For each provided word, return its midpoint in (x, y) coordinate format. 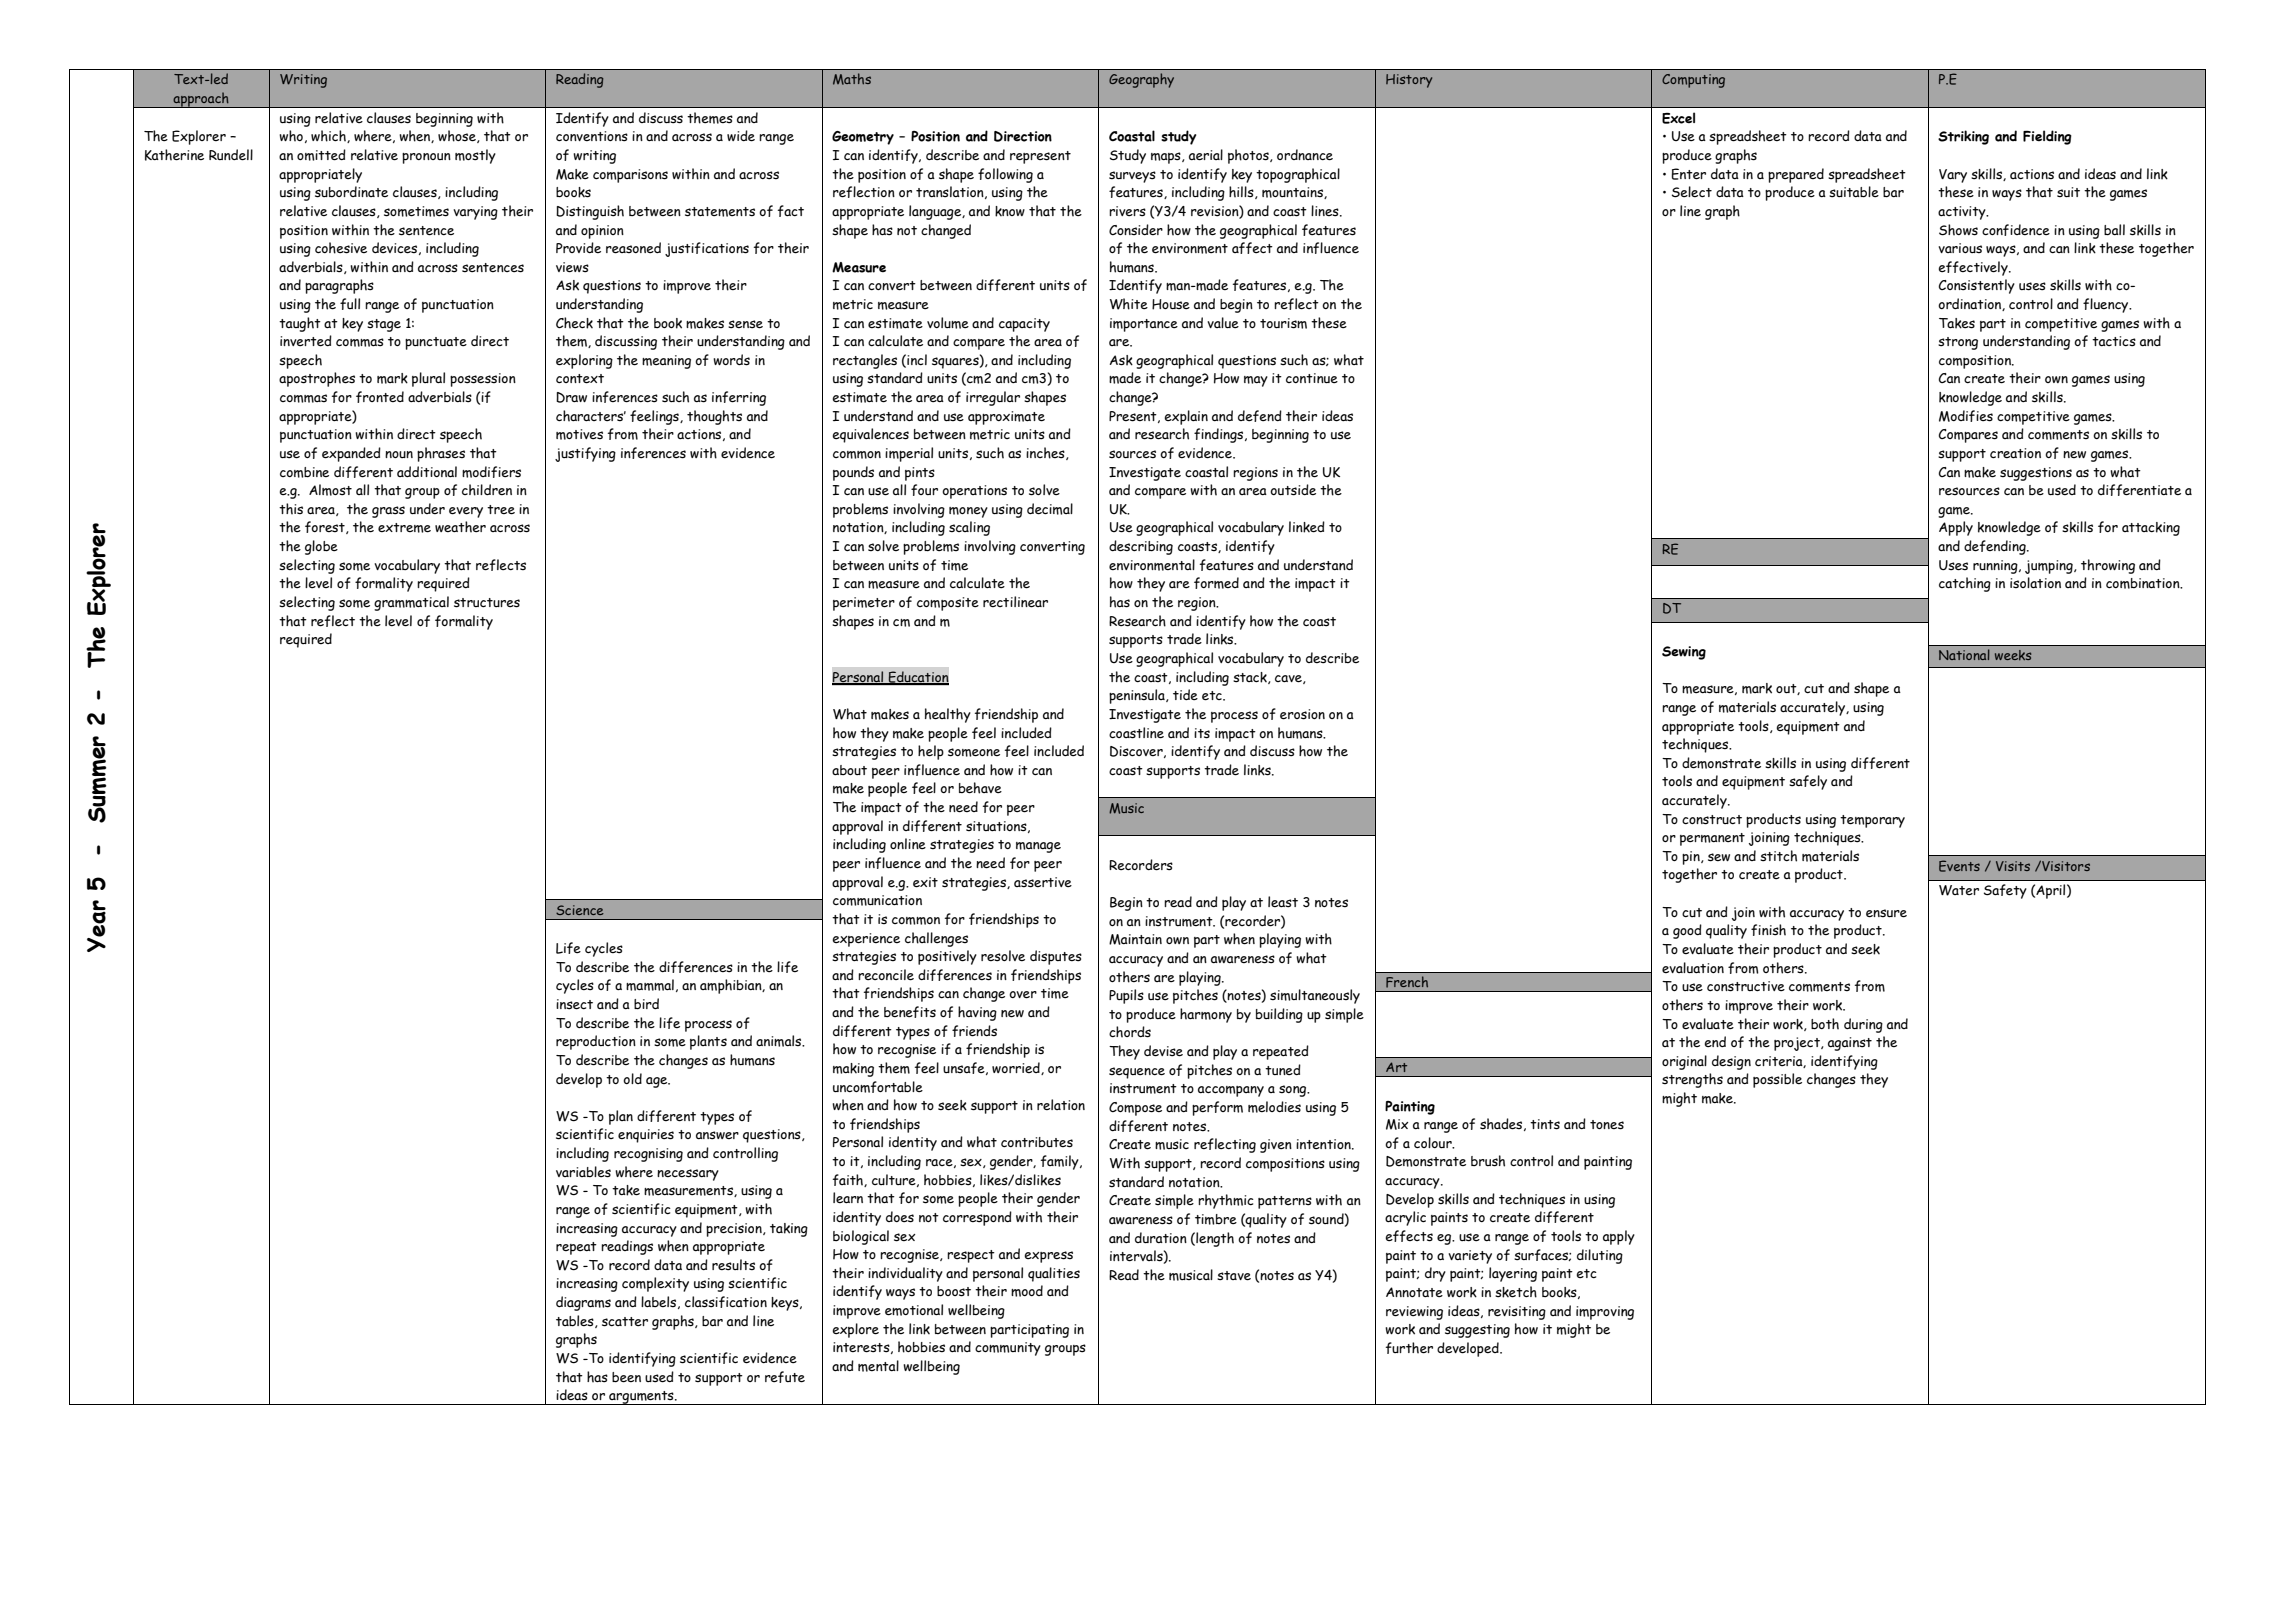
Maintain (1135, 939)
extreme (404, 528)
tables (576, 1321)
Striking (1963, 137)
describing (1141, 547)
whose (458, 136)
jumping (2050, 567)
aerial (1206, 155)
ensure (1886, 913)
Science (580, 910)
